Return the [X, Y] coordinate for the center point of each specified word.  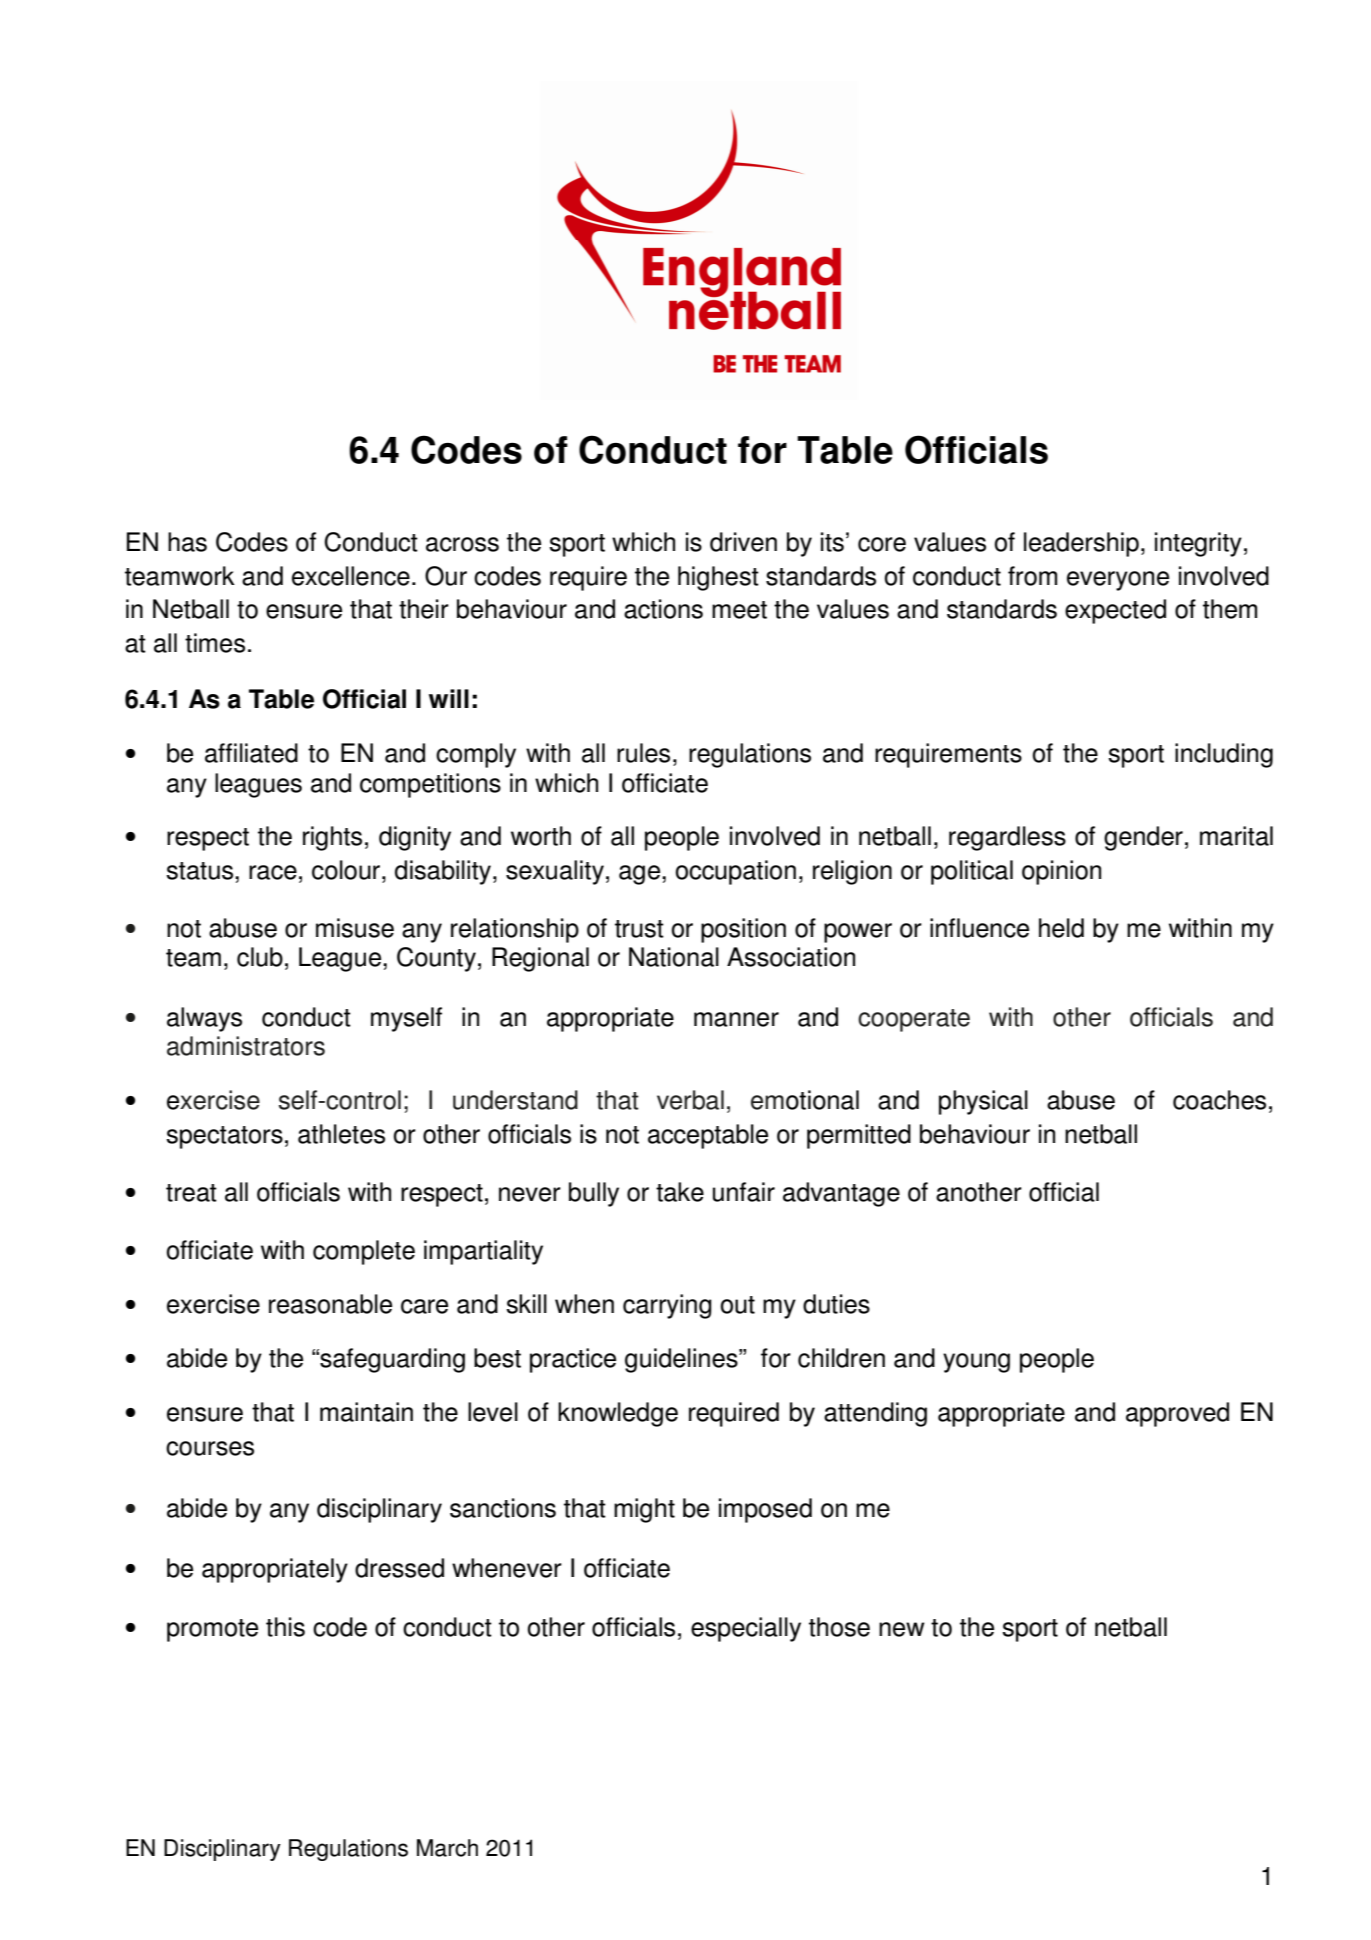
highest [718, 578]
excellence [351, 576]
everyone [1118, 581]
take [680, 1192]
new [902, 1629]
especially [746, 1629]
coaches [1219, 1100]
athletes [341, 1134]
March [447, 1848]
